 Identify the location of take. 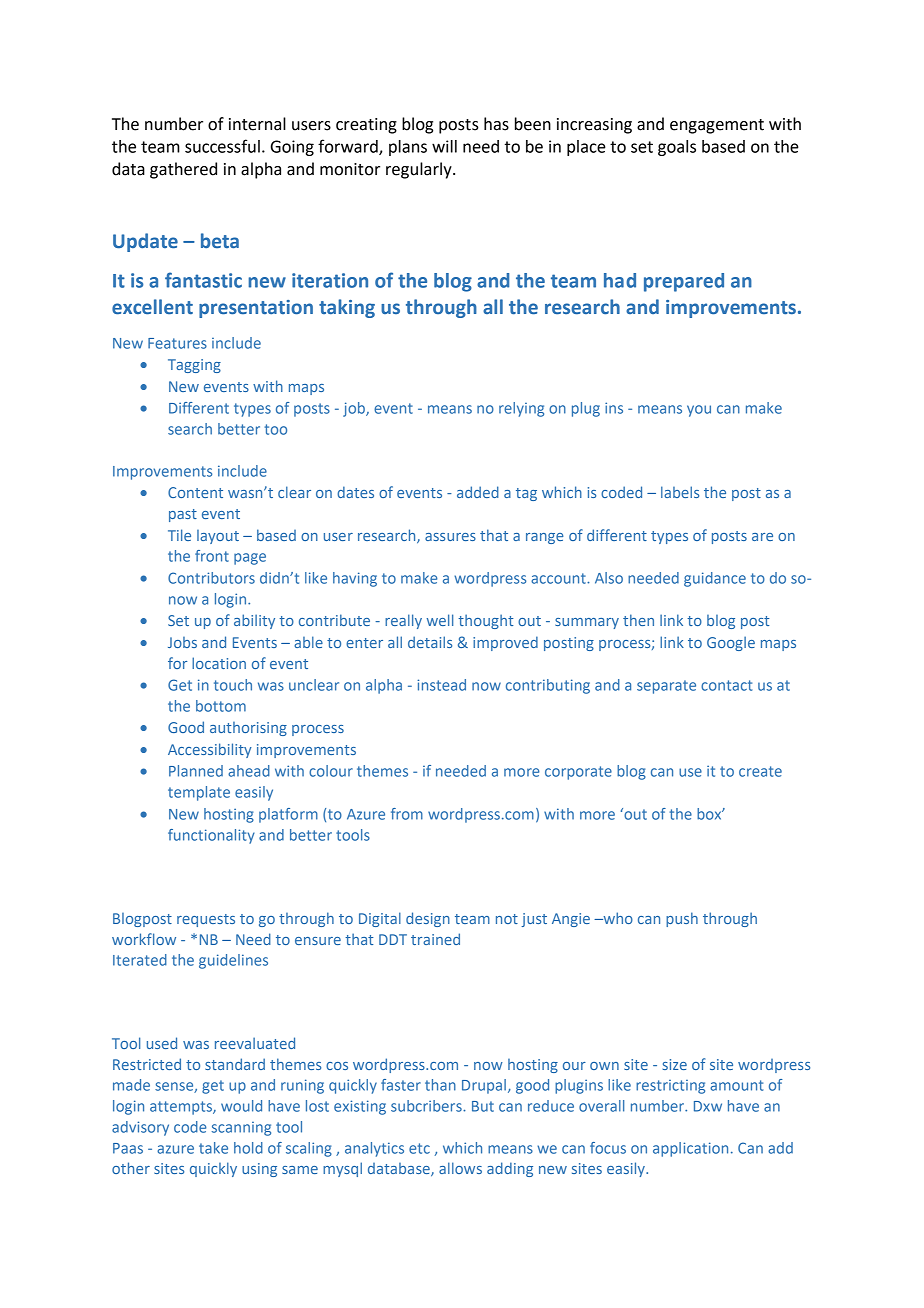
(213, 1148).
